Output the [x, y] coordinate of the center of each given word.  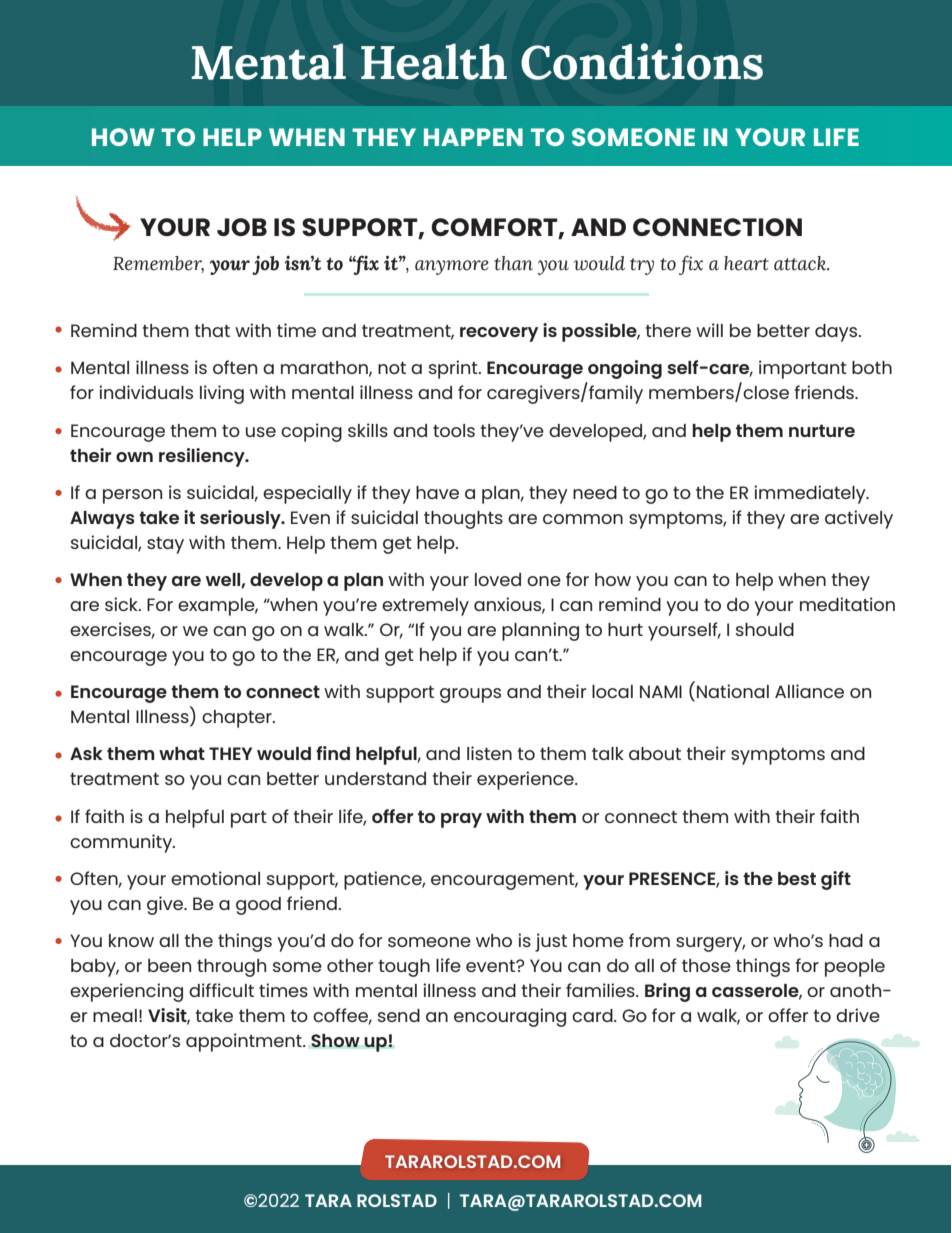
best [797, 878]
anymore [452, 267]
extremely [425, 607]
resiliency [203, 457]
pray [461, 820]
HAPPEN [473, 137]
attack [801, 263]
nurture [822, 430]
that [212, 330]
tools [454, 430]
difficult [221, 990]
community [122, 843]
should [765, 629]
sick [122, 604]
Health [434, 61]
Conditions [642, 61]
